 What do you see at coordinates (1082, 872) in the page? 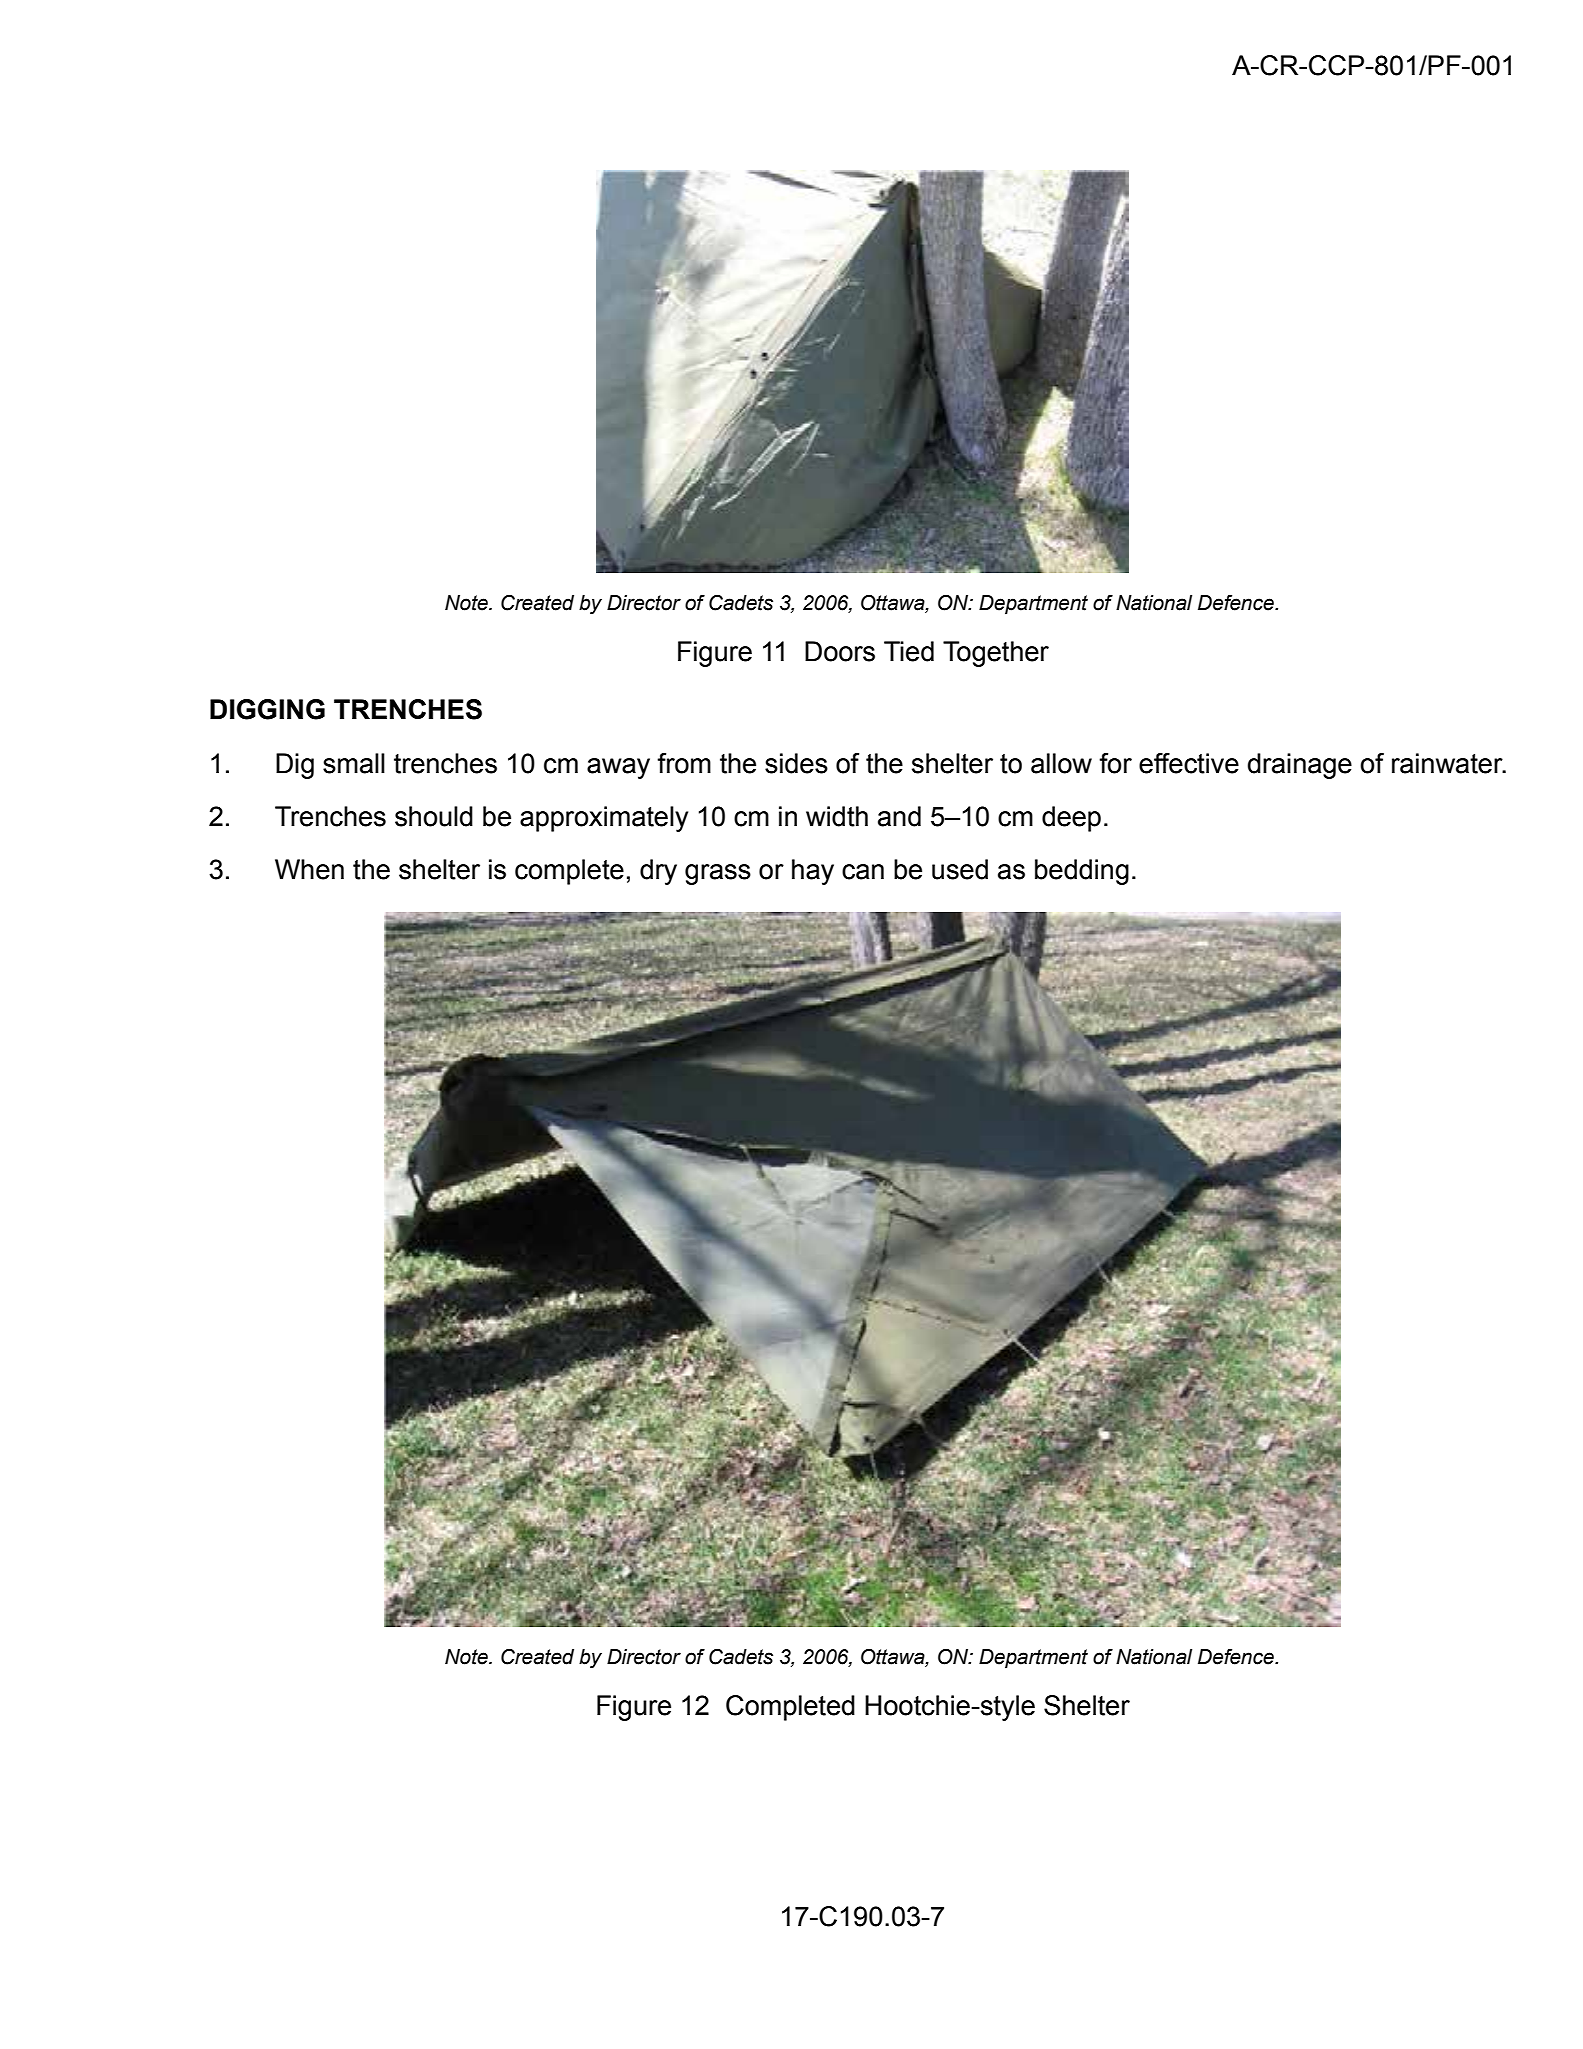
I see `bedding` at bounding box center [1082, 872].
